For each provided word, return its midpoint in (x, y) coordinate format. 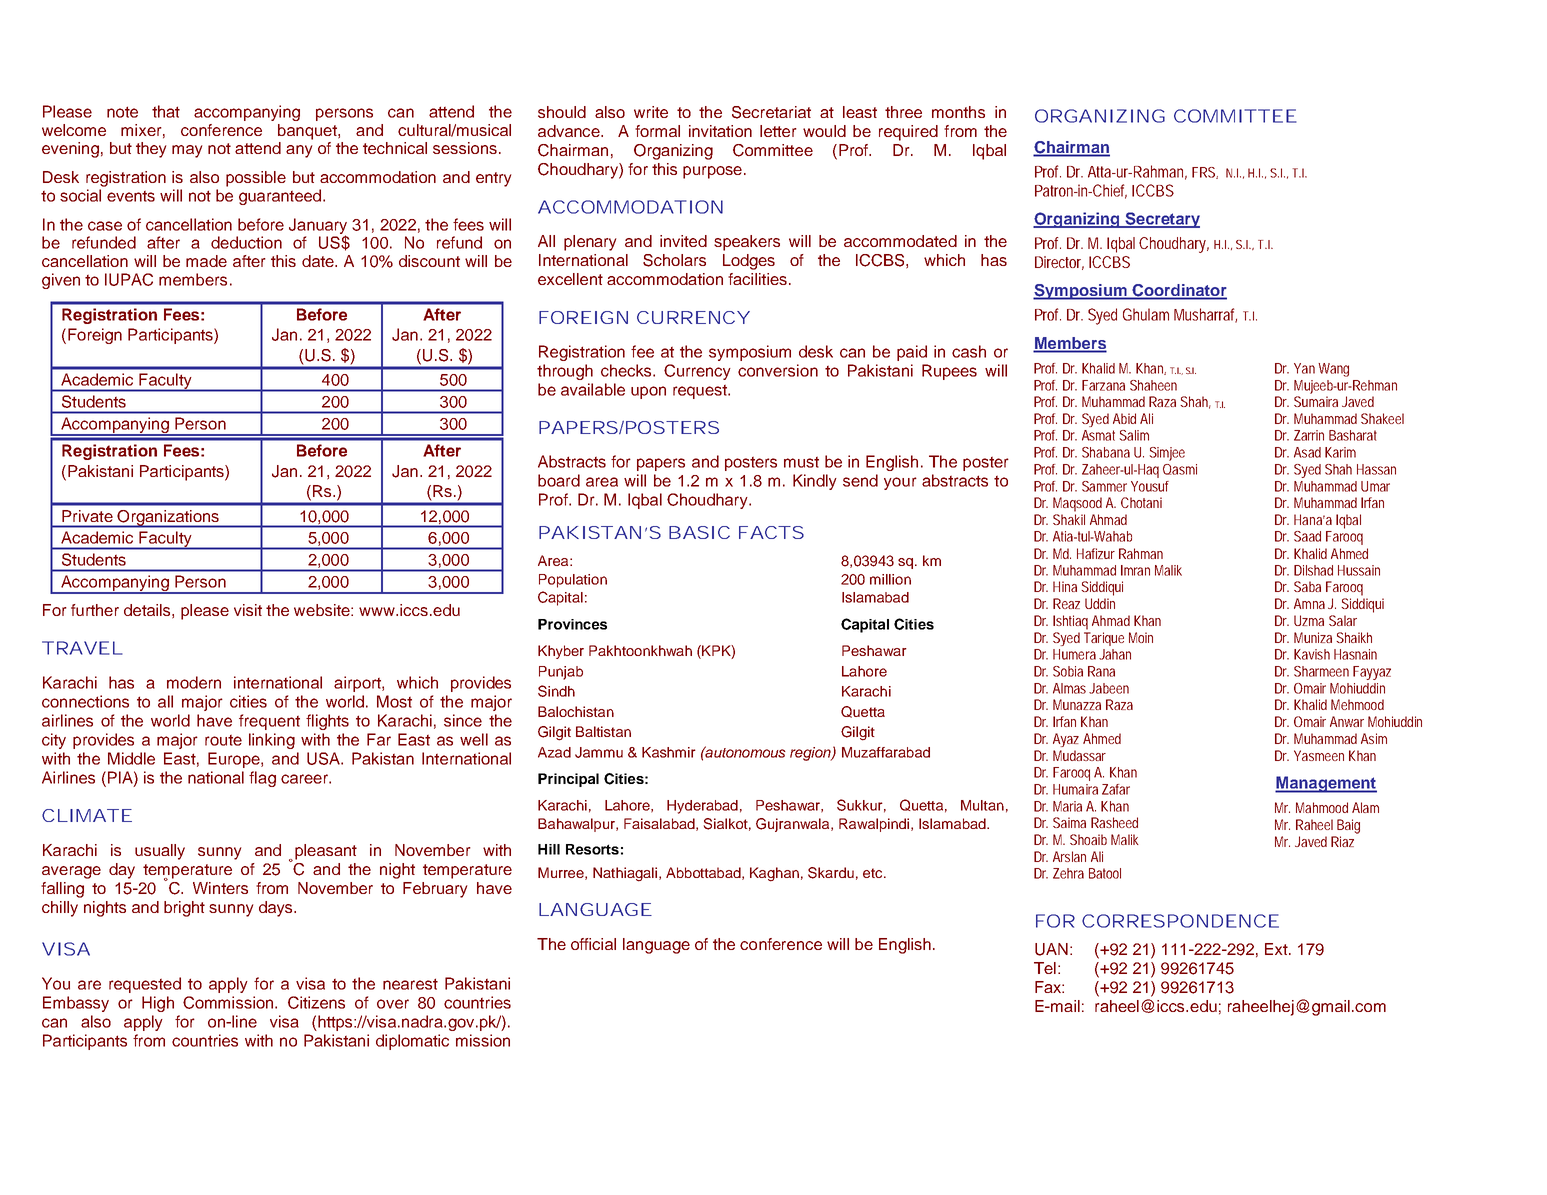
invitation (720, 131)
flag (262, 779)
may (187, 151)
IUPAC (129, 279)
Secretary (1161, 220)
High (158, 1004)
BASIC (699, 532)
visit (248, 610)
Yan (1304, 368)
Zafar (1116, 789)
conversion (778, 370)
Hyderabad (702, 807)
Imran (1135, 570)
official (593, 944)
